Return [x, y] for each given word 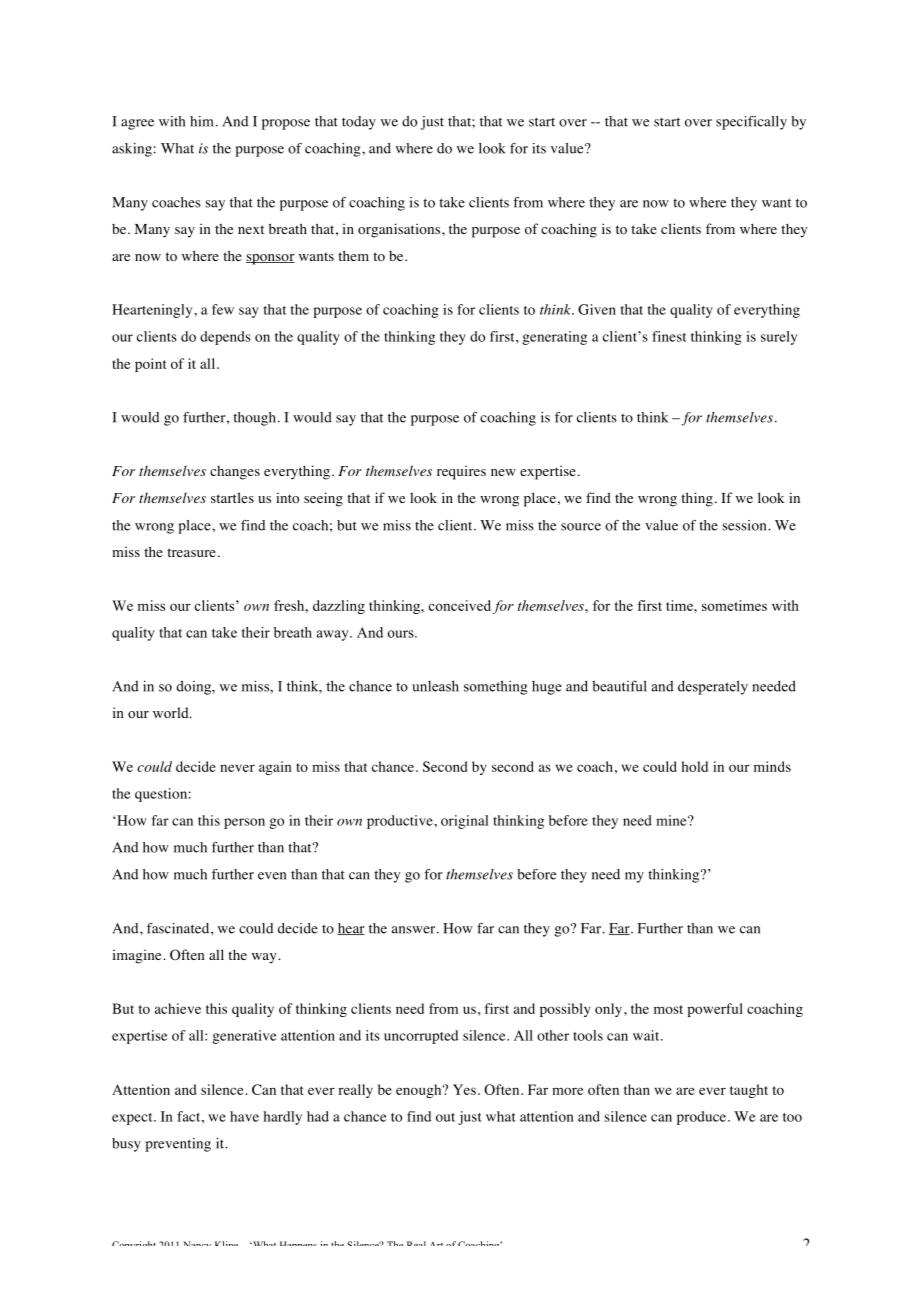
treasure [191, 552]
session [745, 525]
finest [669, 336]
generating [554, 338]
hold [695, 766]
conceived [459, 605]
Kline [226, 1243]
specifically [751, 123]
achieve [178, 1008]
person [244, 823]
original [464, 822]
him [202, 121]
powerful [715, 1010]
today [359, 123]
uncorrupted [421, 1037]
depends [225, 338]
